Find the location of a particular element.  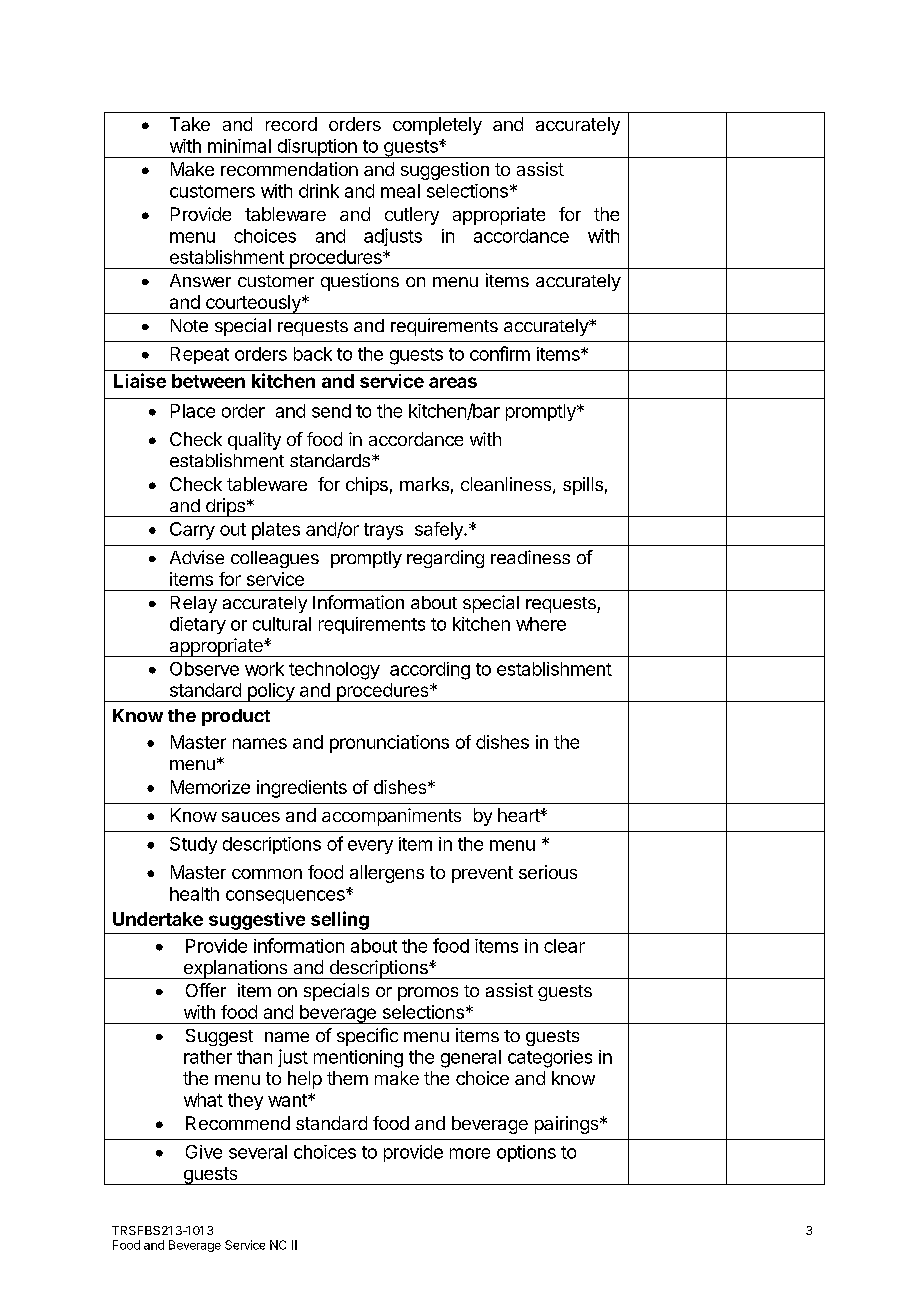

readiness is located at coordinates (530, 557).
